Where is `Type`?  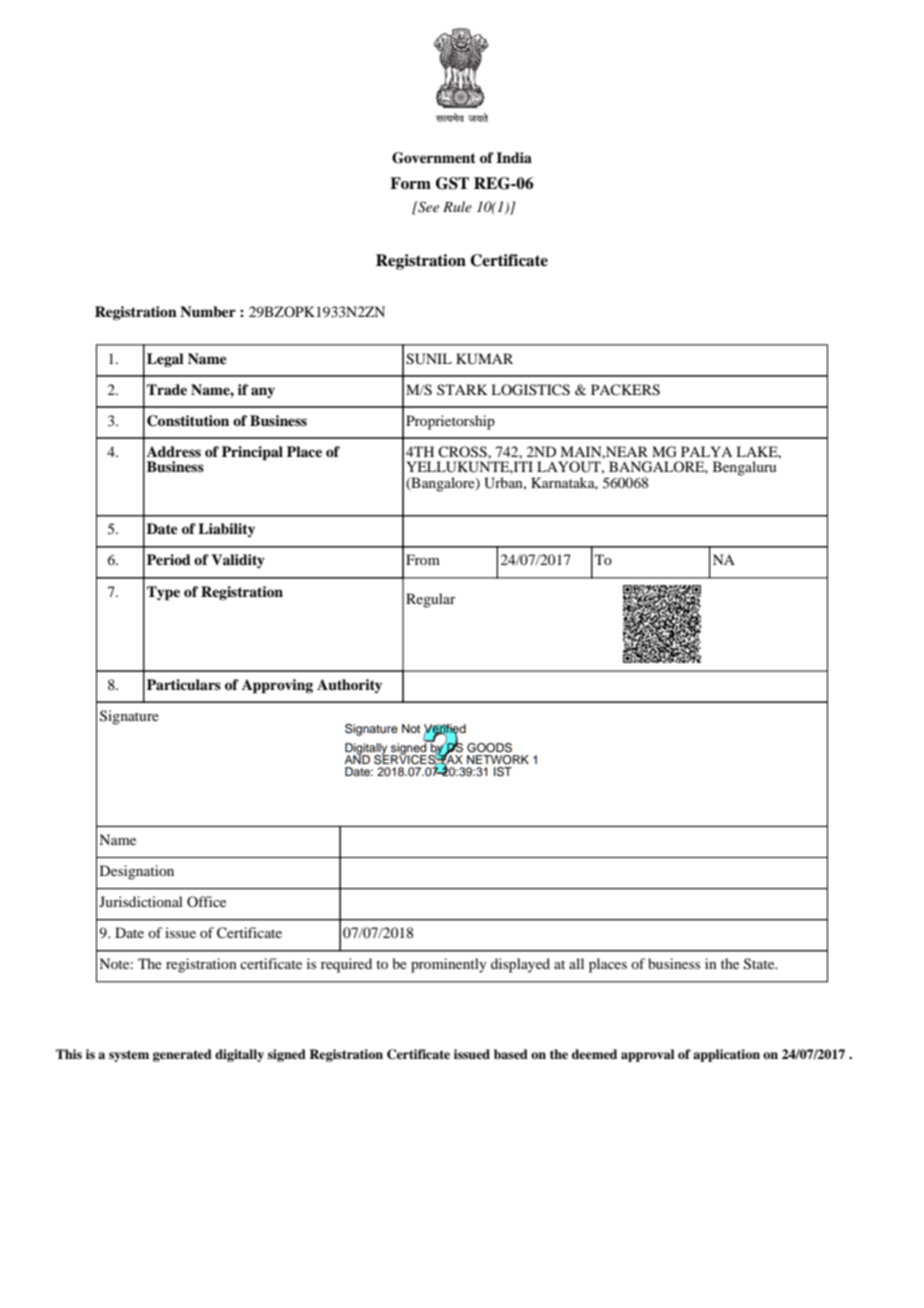
Type is located at coordinates (163, 593).
